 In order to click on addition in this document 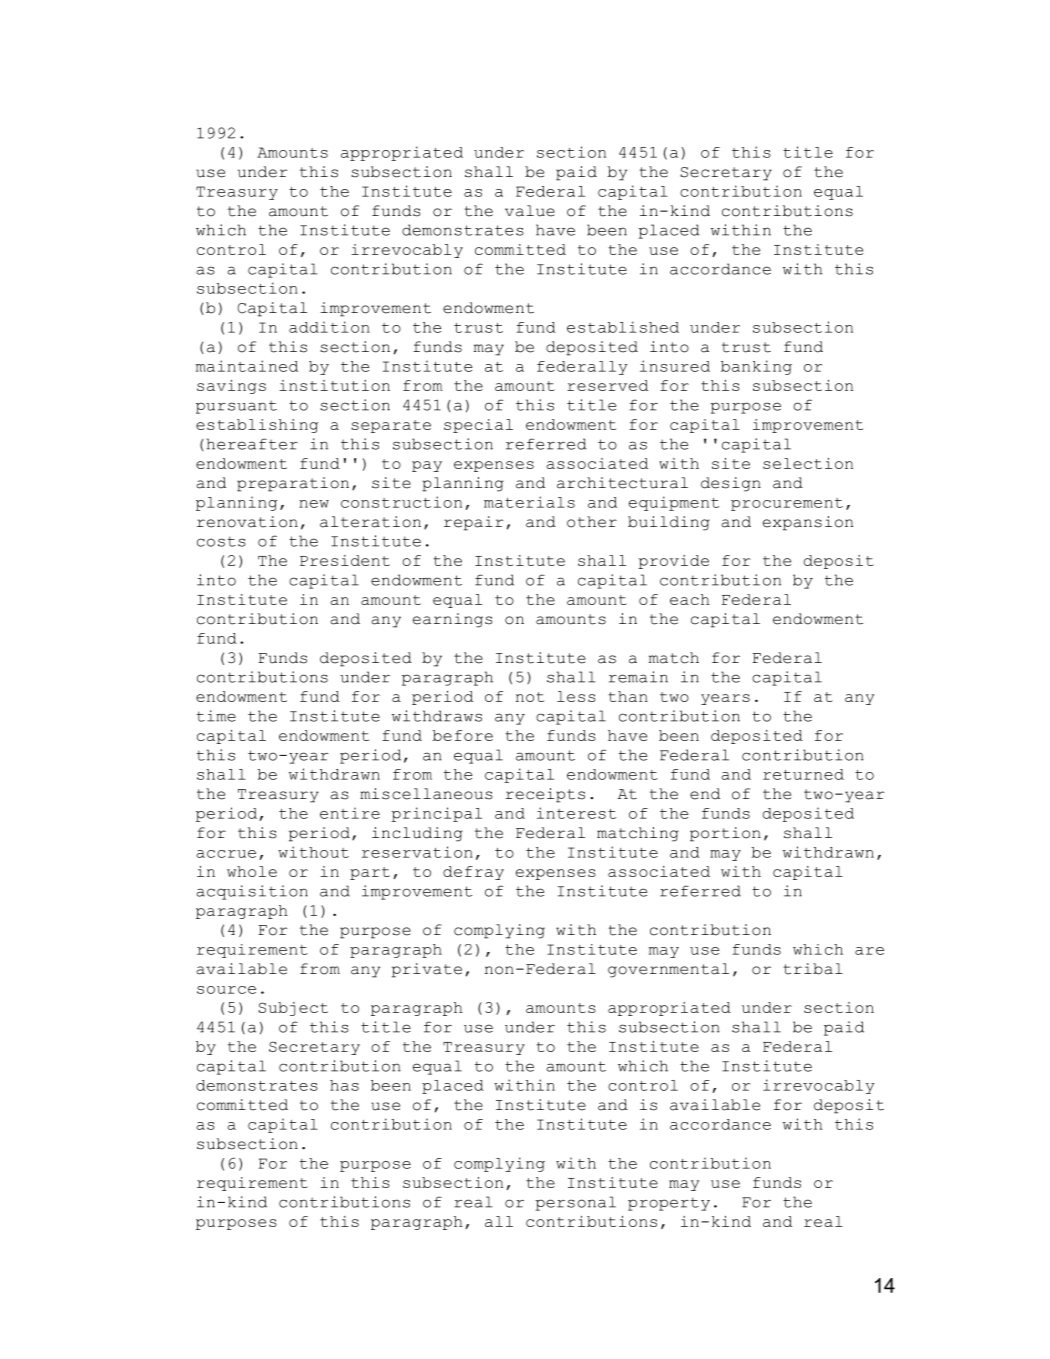, I will do `click(329, 327)`.
